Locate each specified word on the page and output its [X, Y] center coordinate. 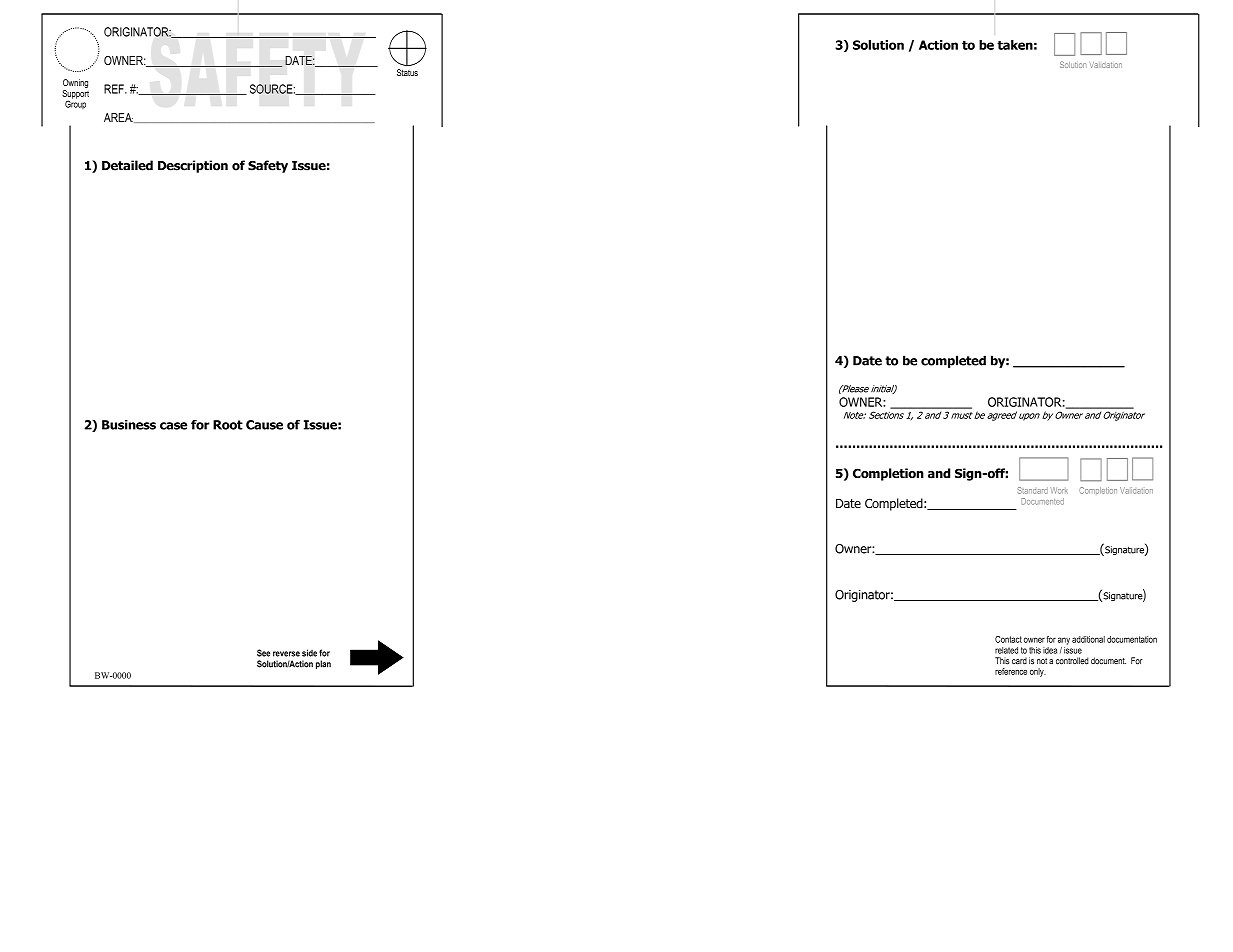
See [263, 653]
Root [228, 425]
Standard [1033, 490]
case [173, 426]
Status [407, 72]
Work [1059, 490]
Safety [268, 166]
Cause [264, 425]
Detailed [127, 165]
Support [75, 95]
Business [129, 425]
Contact [1008, 639]
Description [193, 166]
